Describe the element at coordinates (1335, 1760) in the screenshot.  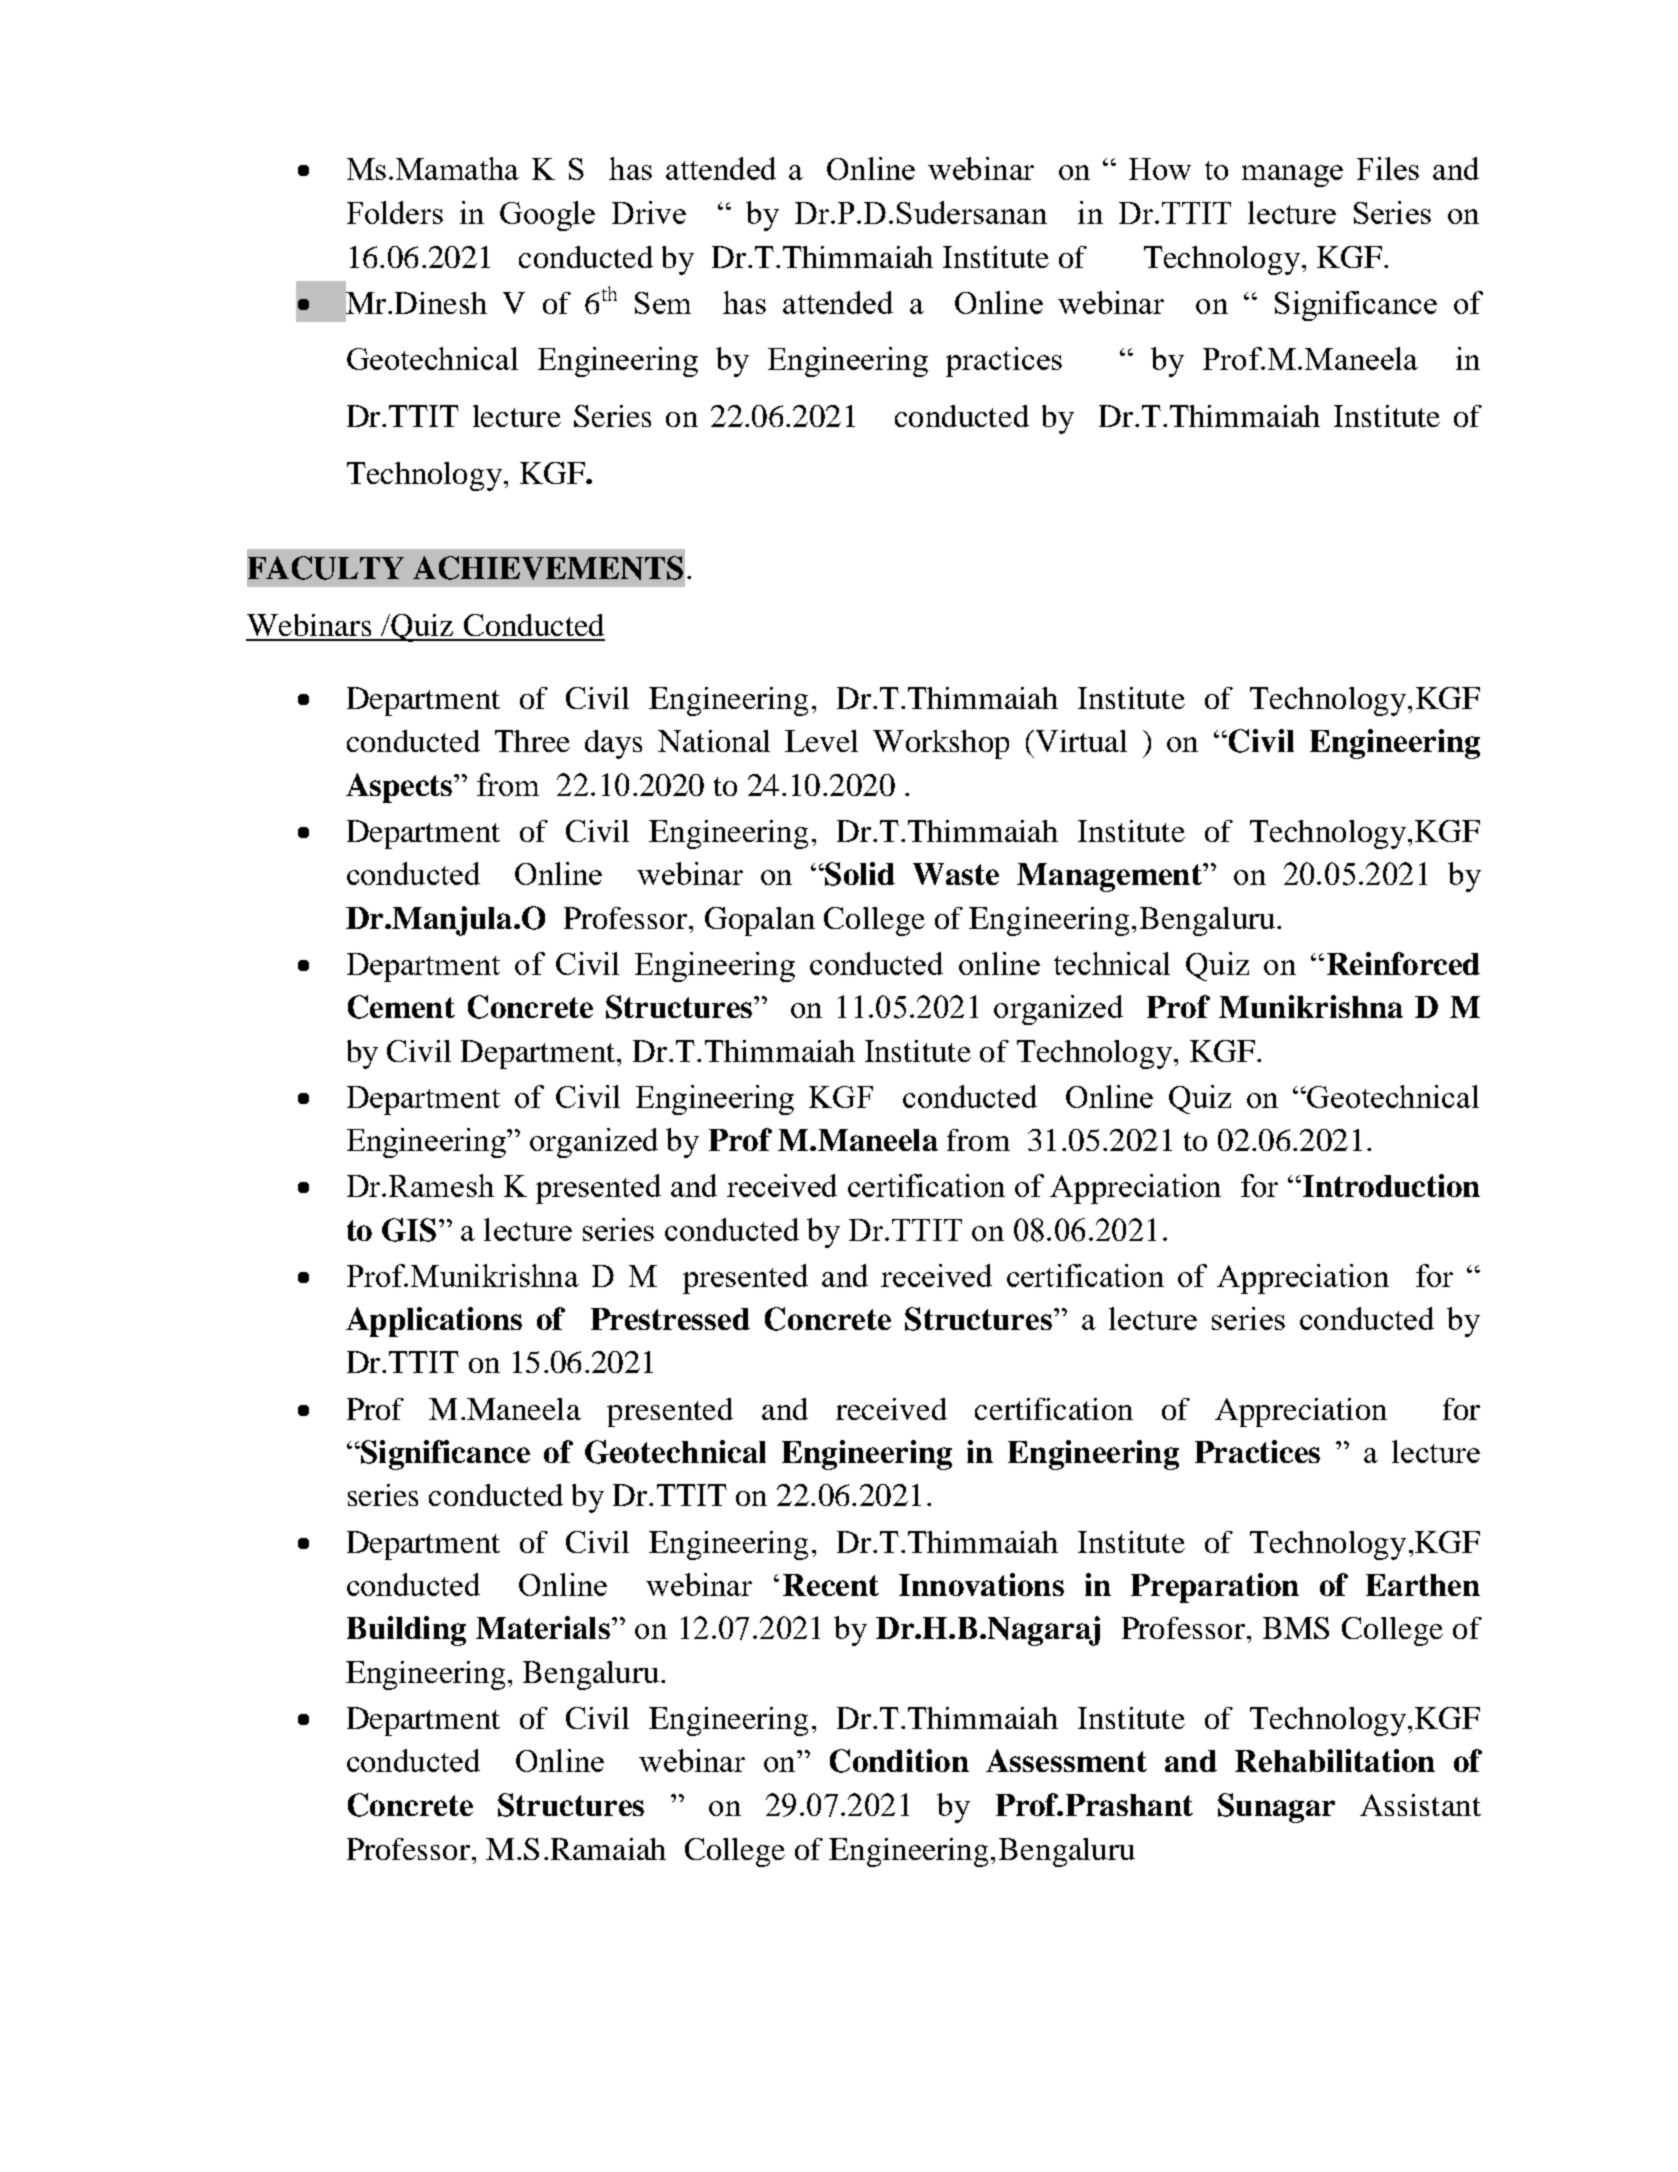
I see `Rehabilitation` at that location.
